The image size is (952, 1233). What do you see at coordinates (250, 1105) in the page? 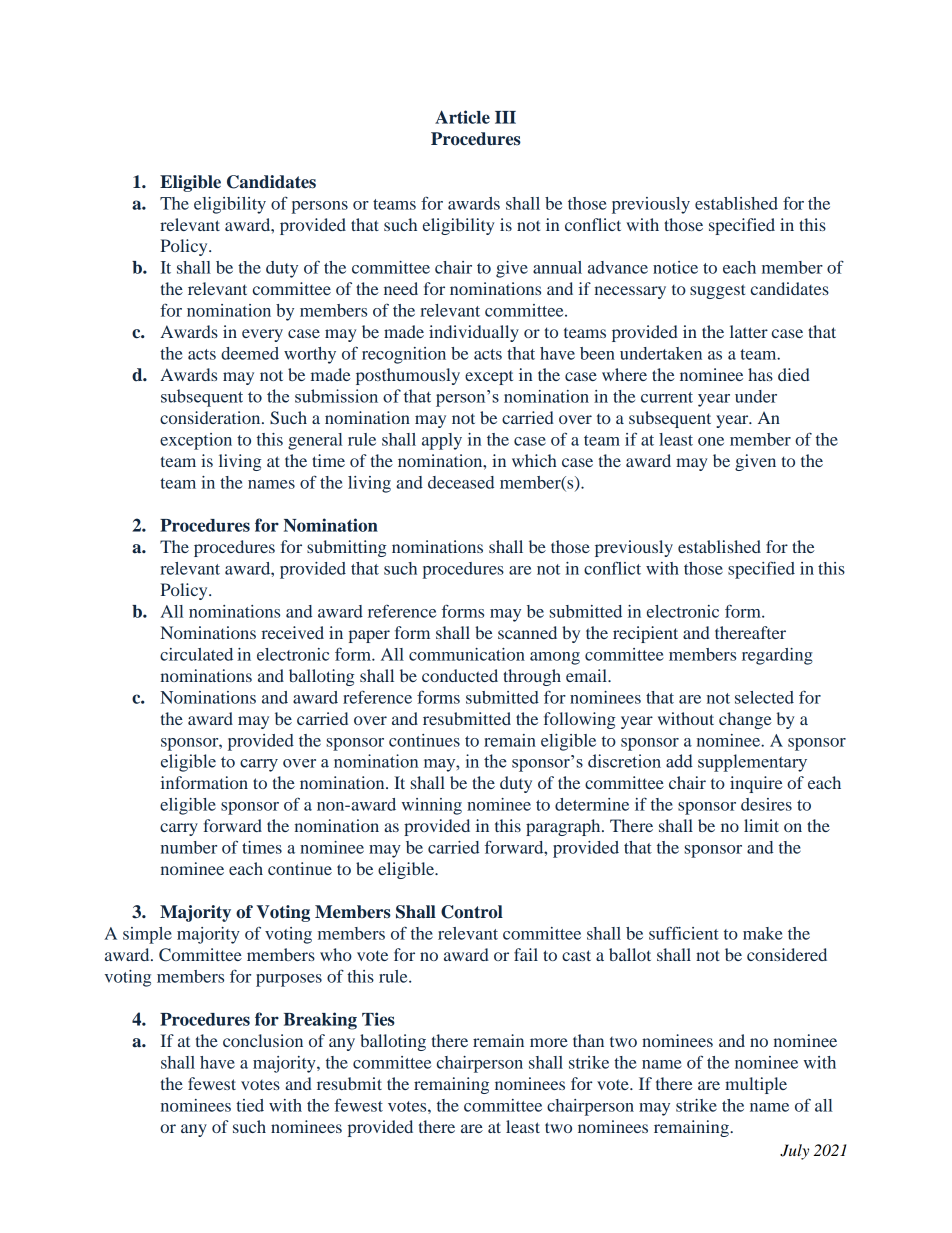
I see `tied` at bounding box center [250, 1105].
